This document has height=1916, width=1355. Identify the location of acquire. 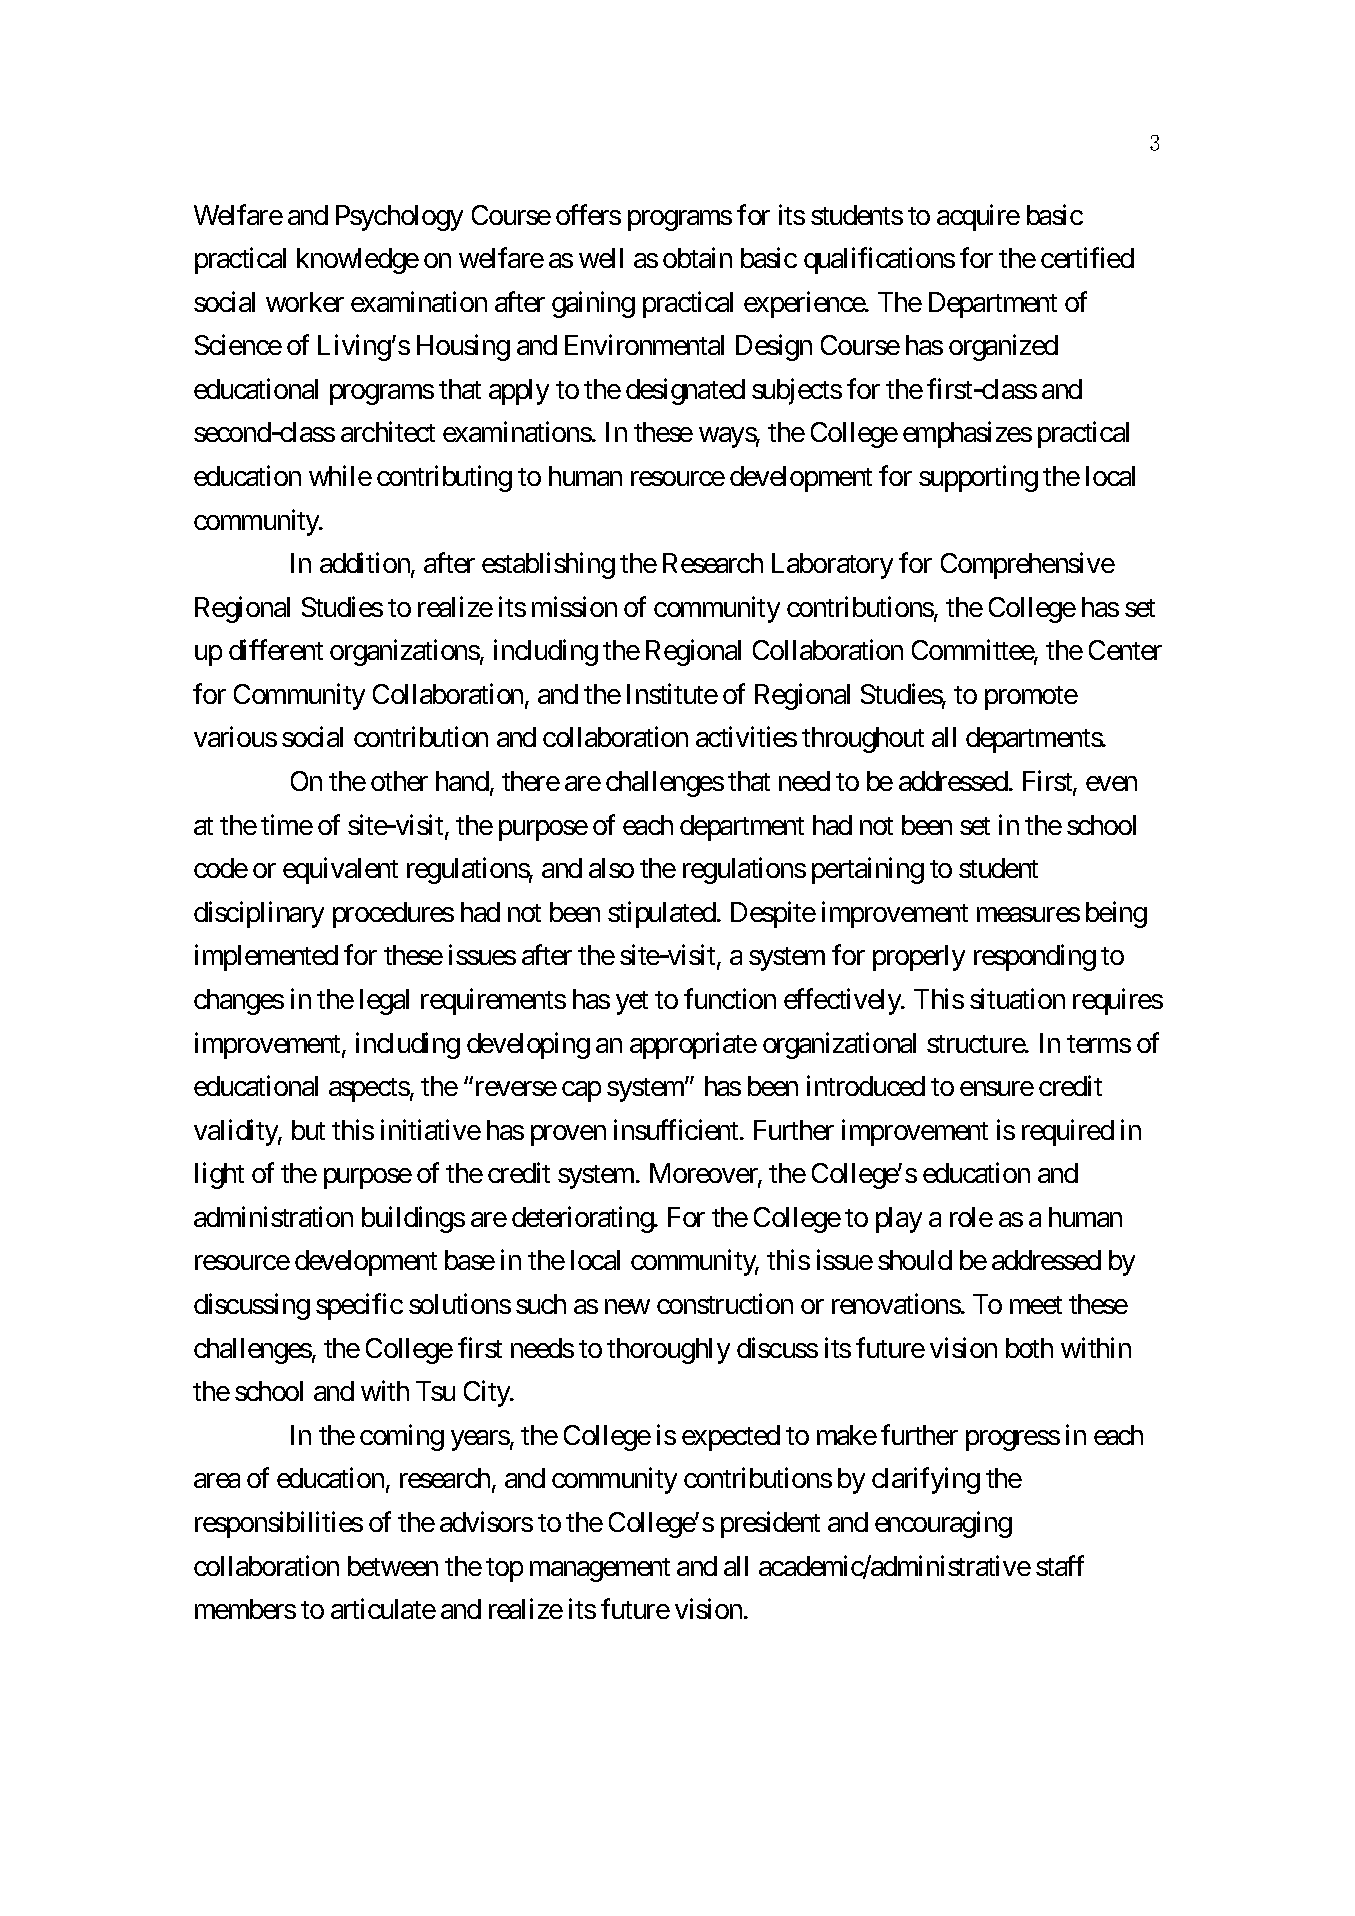
(978, 217).
